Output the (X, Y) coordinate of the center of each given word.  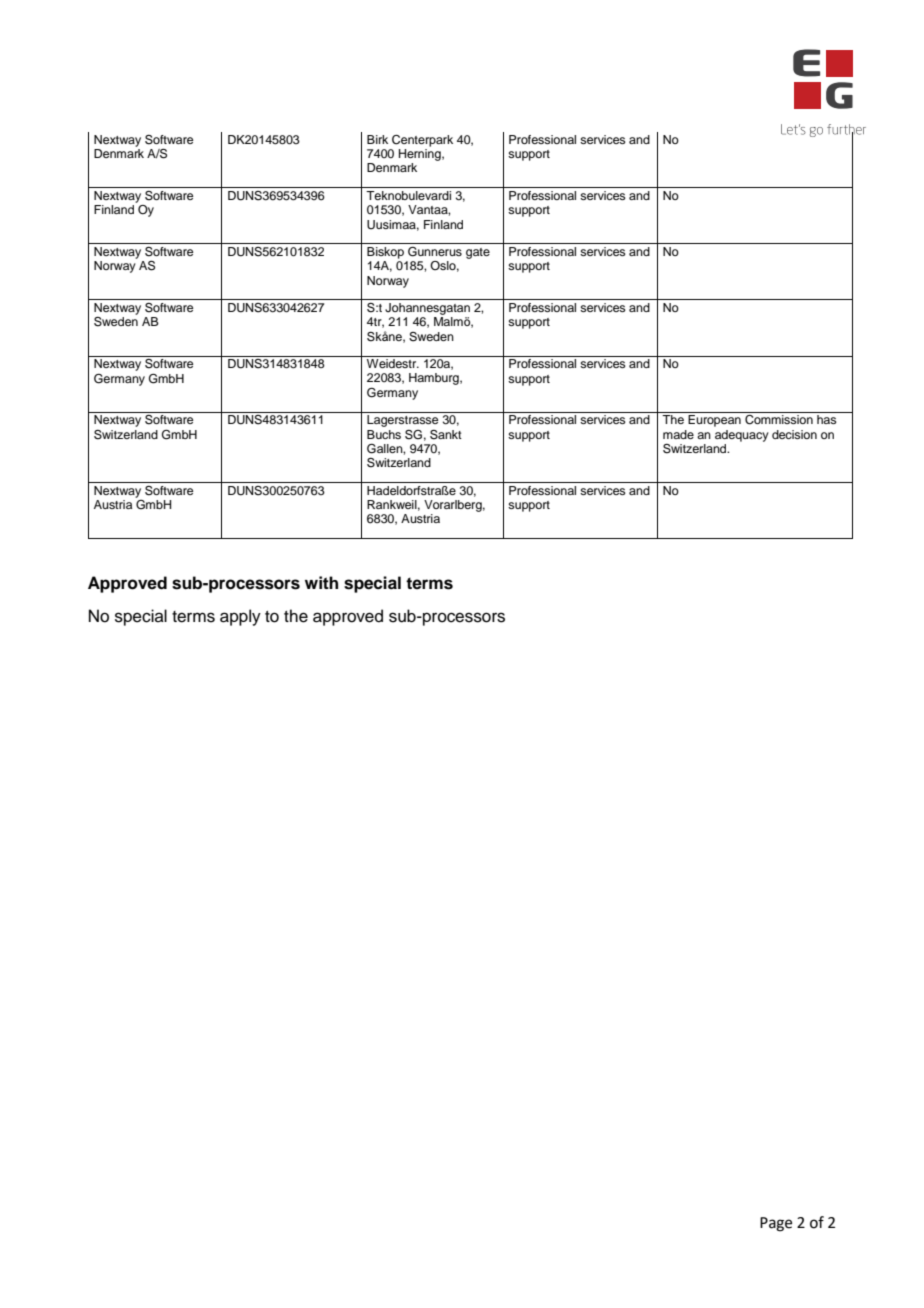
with (321, 582)
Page (776, 1224)
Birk (377, 139)
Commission (779, 418)
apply (240, 617)
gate (478, 253)
